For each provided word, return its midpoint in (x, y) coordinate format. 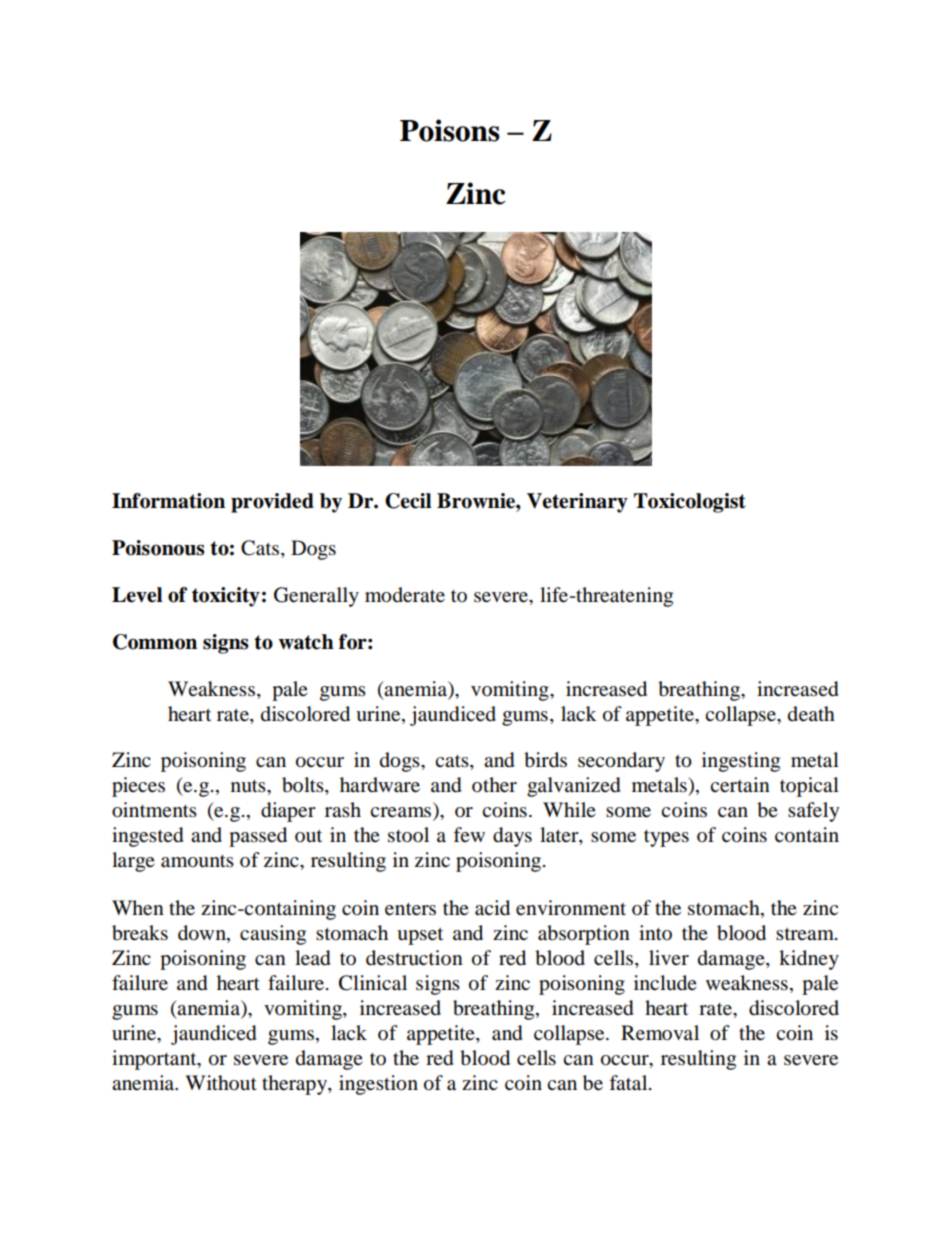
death (811, 714)
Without (221, 1082)
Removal (660, 1033)
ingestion (378, 1085)
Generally (316, 597)
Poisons (450, 130)
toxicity (226, 597)
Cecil (408, 501)
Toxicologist (690, 503)
